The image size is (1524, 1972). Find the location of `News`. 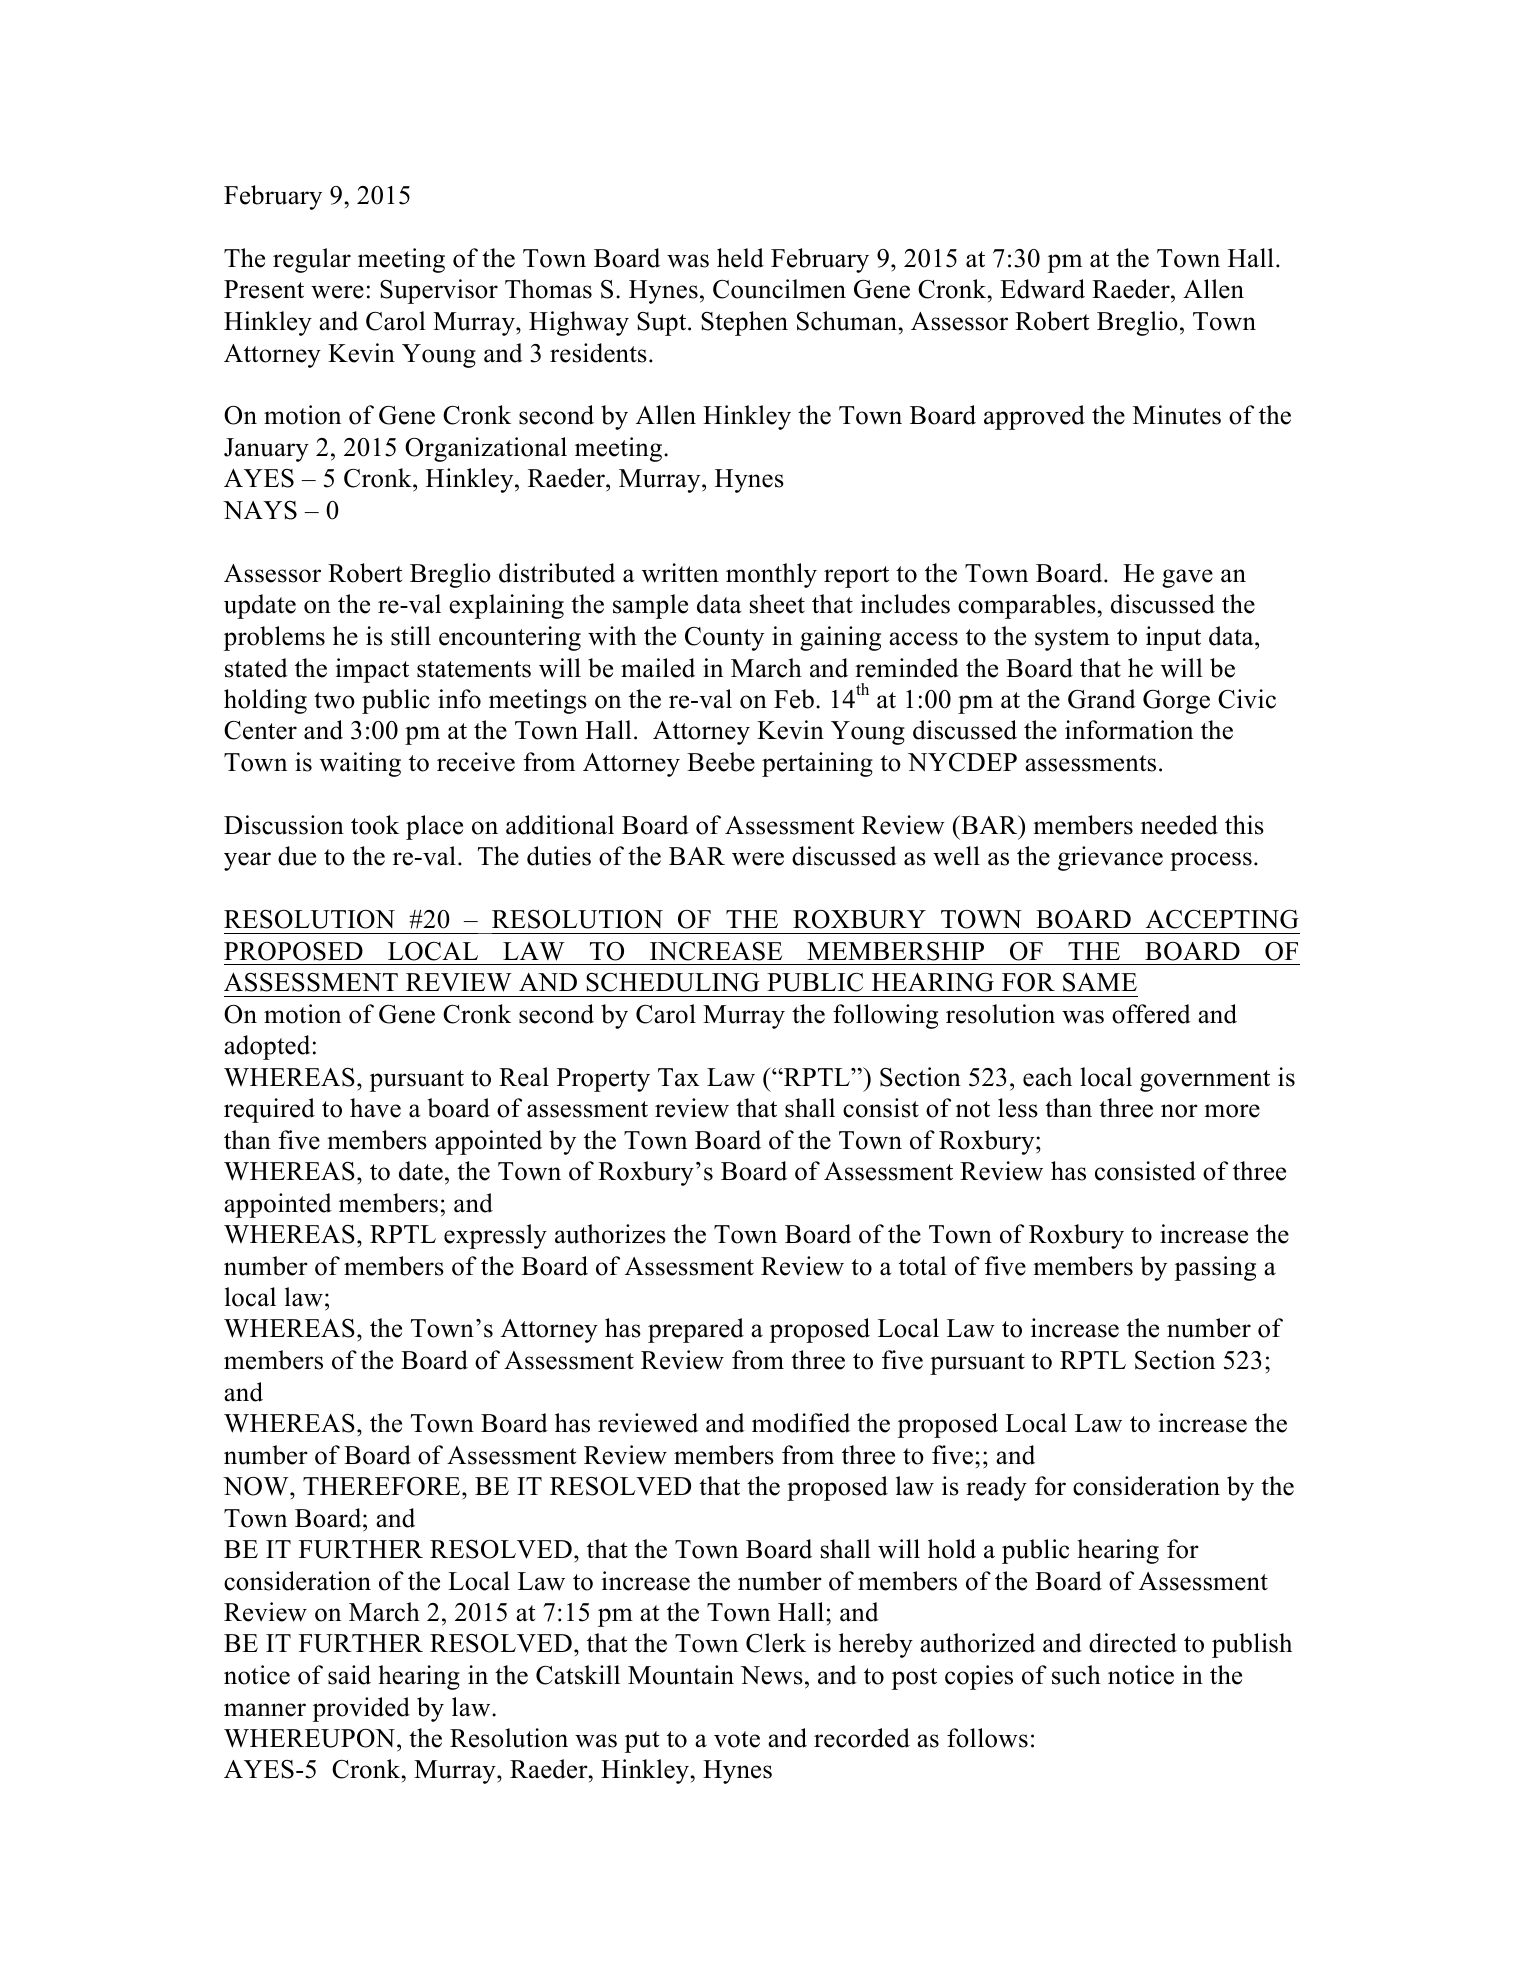

News is located at coordinates (772, 1675).
